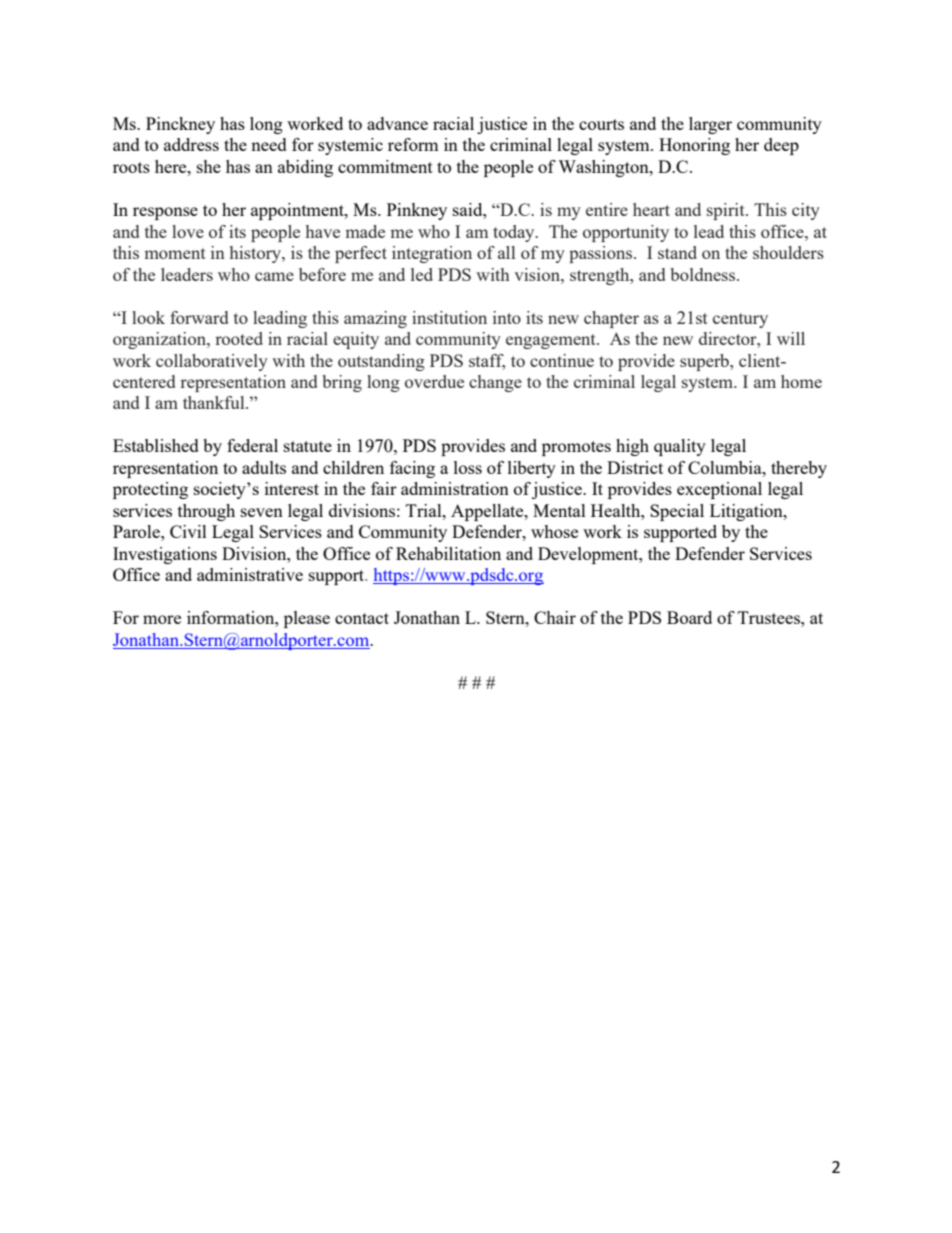 This screenshot has width=952, height=1233. What do you see at coordinates (747, 512) in the screenshot?
I see `Litigation` at bounding box center [747, 512].
